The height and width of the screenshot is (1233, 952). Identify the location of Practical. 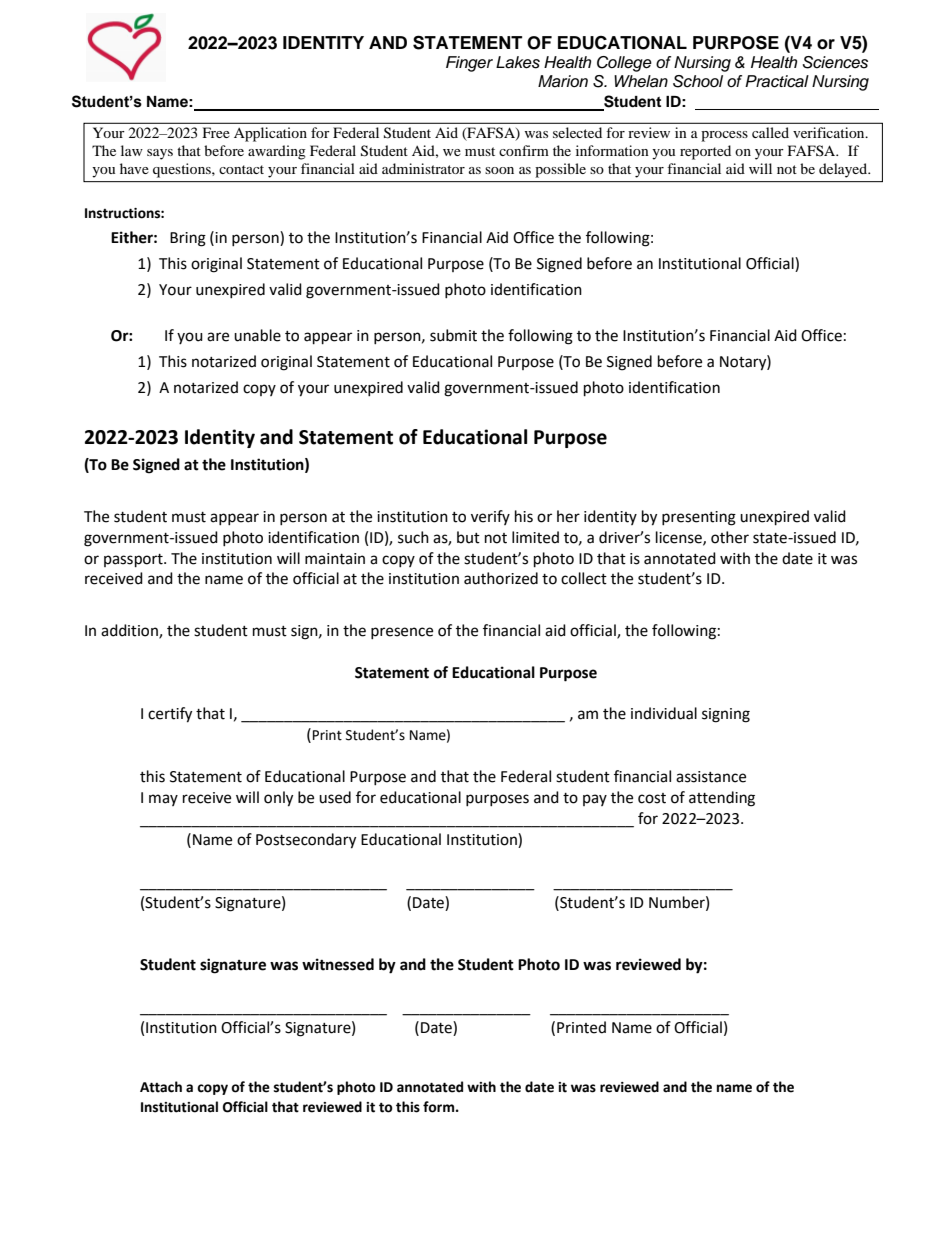
(777, 81).
